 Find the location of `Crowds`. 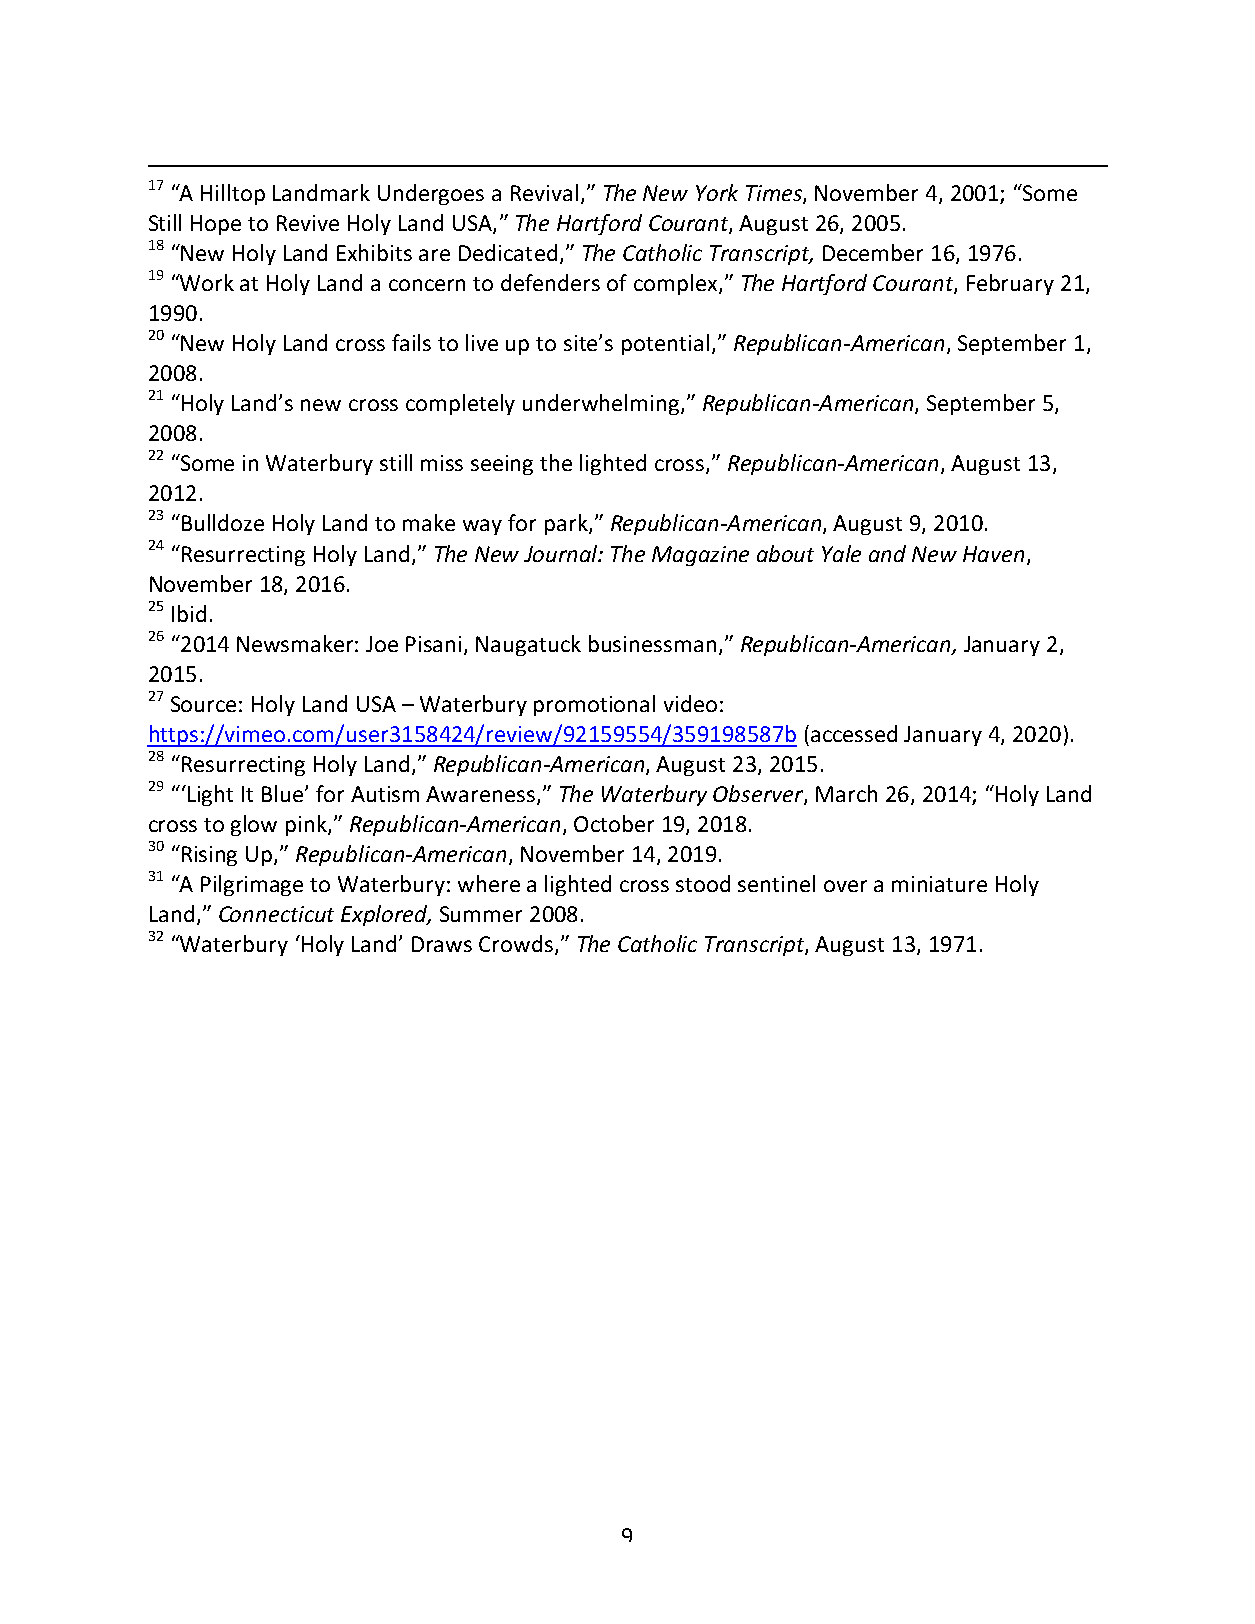

Crowds is located at coordinates (516, 943).
